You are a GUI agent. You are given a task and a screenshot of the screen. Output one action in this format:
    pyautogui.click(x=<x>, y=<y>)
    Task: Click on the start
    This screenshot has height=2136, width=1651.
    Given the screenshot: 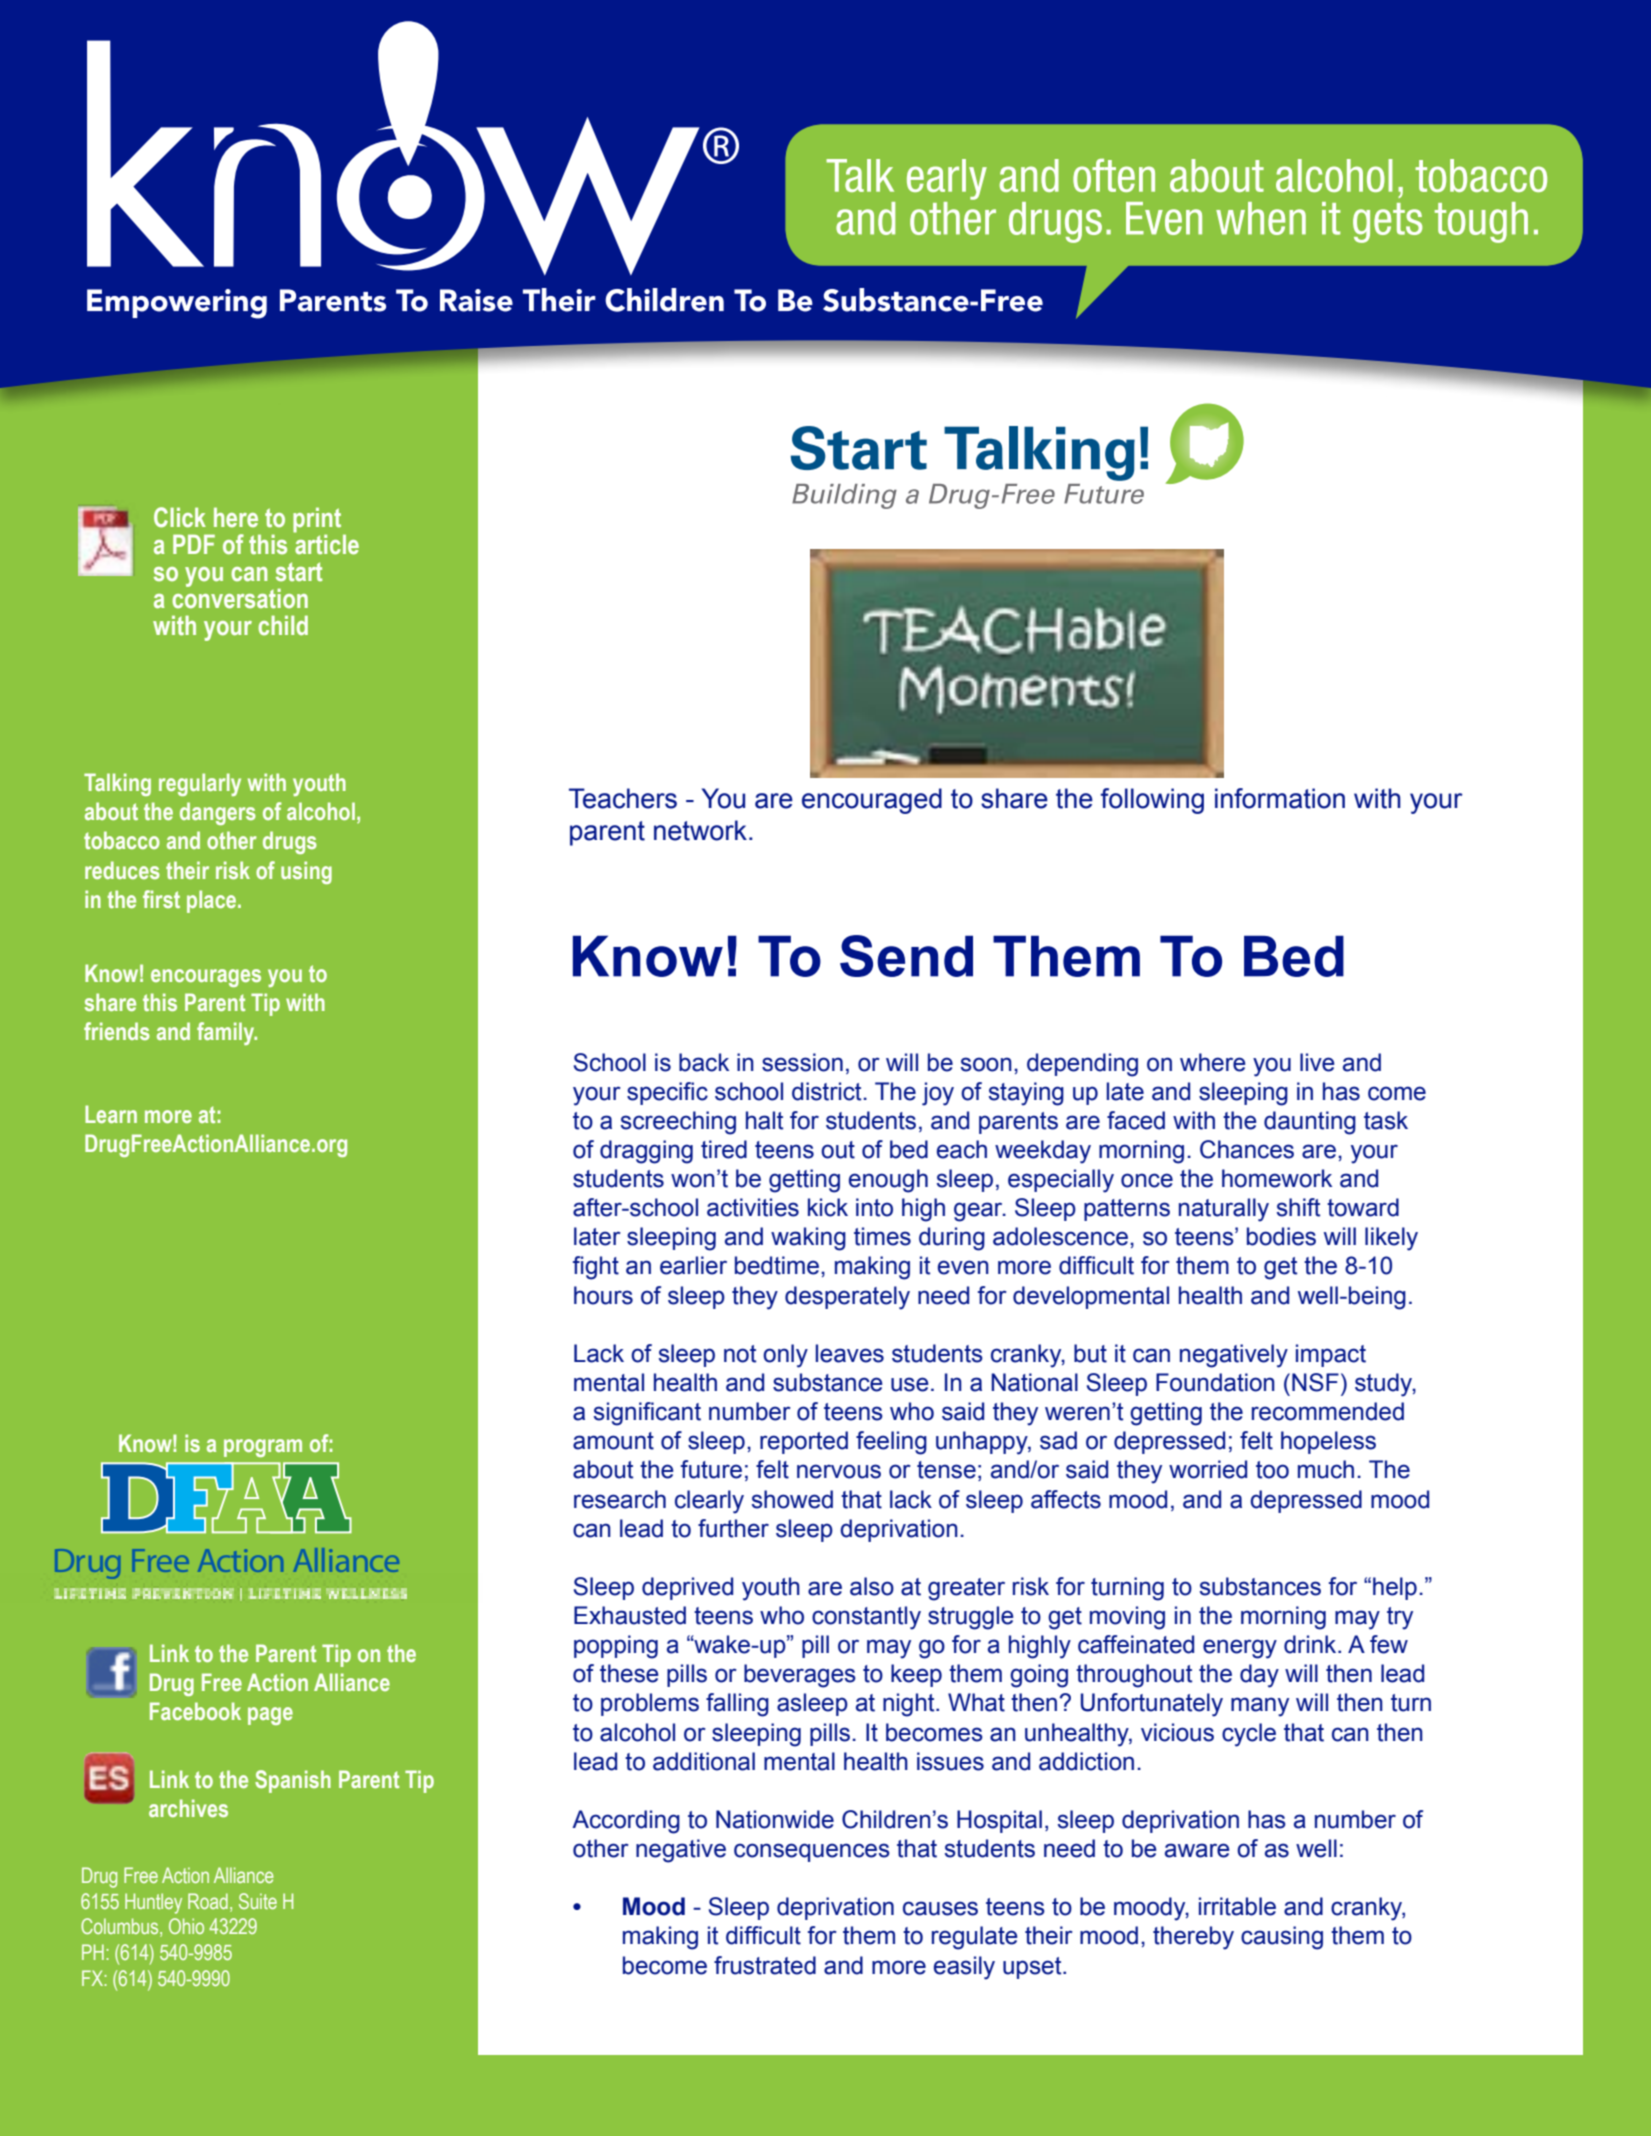 What is the action you would take?
    pyautogui.click(x=299, y=572)
